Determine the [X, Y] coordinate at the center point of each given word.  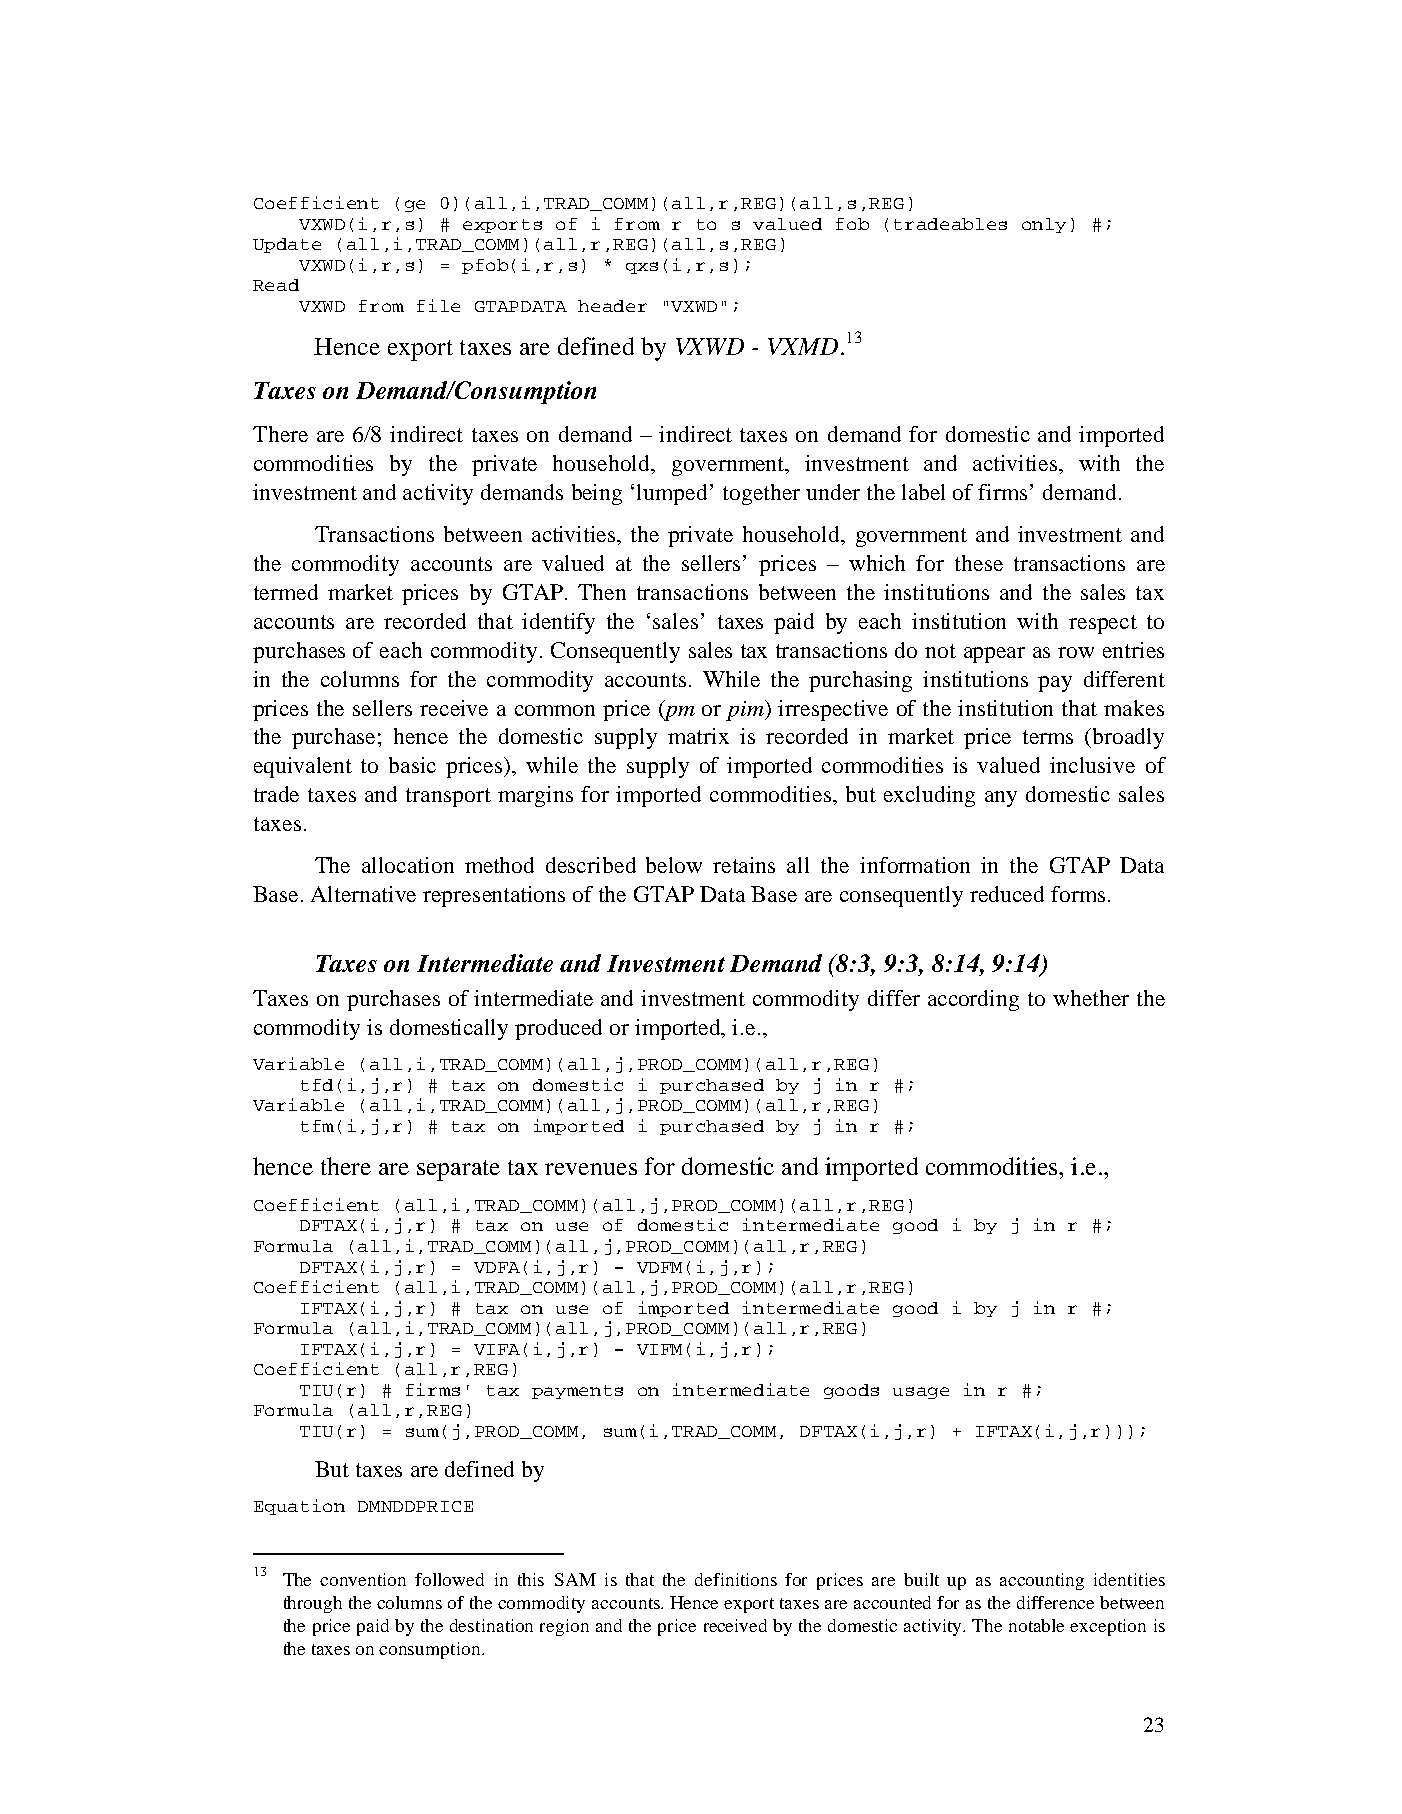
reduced [1007, 894]
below [674, 865]
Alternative [363, 894]
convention [363, 1579]
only [1044, 225]
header [612, 306]
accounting [1042, 1581]
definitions [736, 1579]
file [438, 305]
